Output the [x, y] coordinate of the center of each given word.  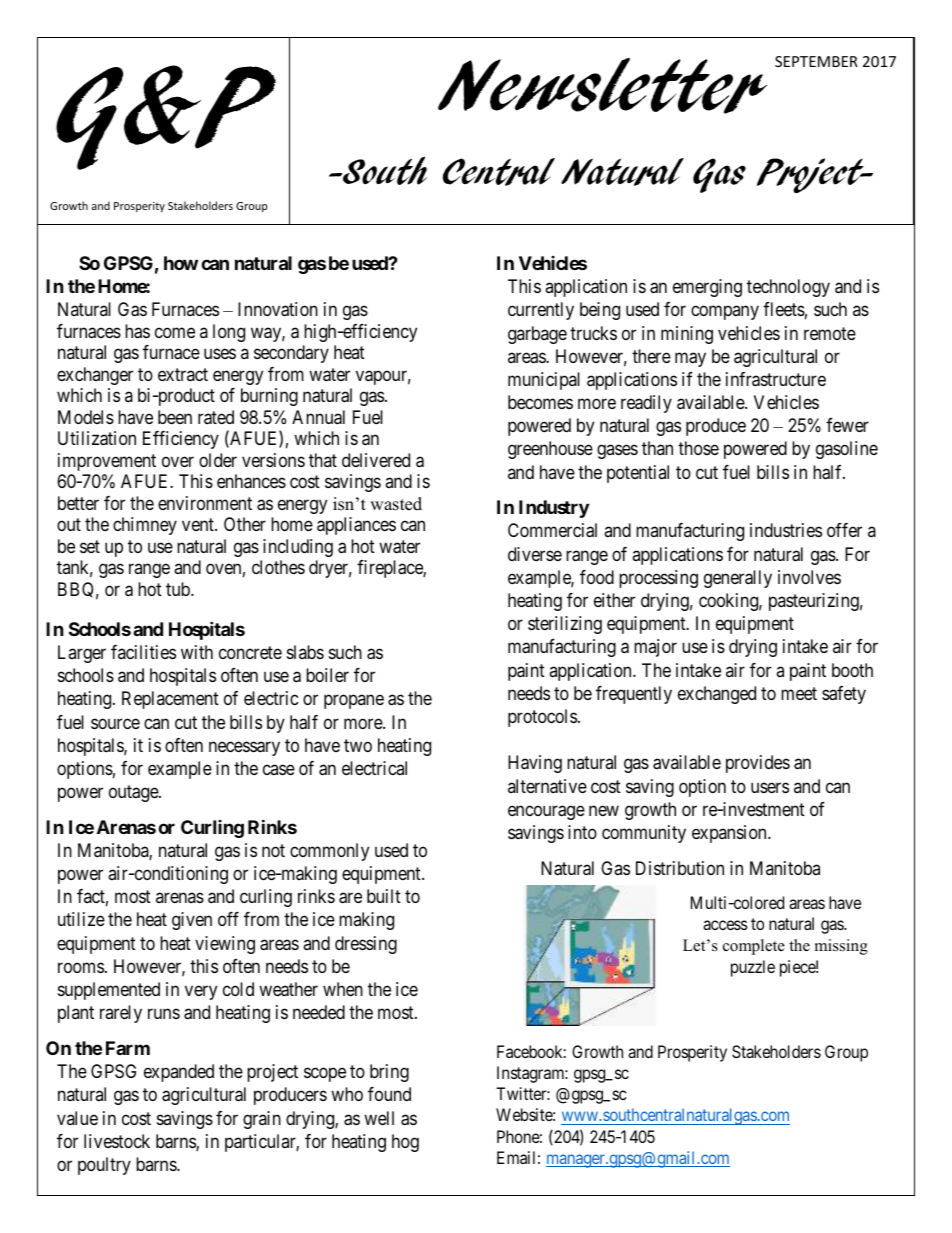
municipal [544, 381]
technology [788, 288]
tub [179, 589]
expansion [730, 834]
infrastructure [776, 379]
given [192, 921]
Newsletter [602, 86]
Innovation [278, 309]
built [384, 896]
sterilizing [565, 625]
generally [738, 579]
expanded [179, 1073]
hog [405, 1143]
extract [183, 374]
